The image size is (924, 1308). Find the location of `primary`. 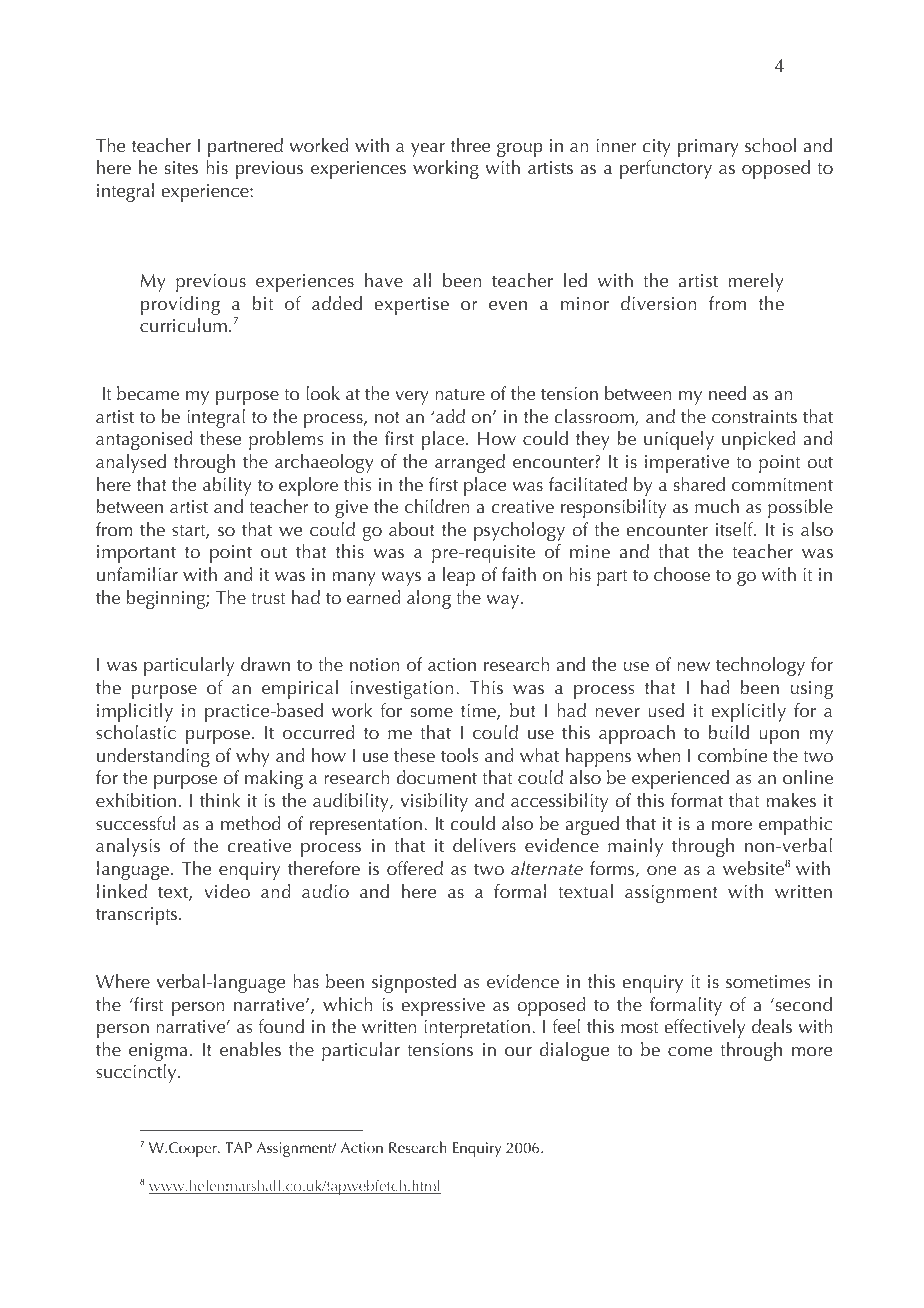

primary is located at coordinates (708, 148).
